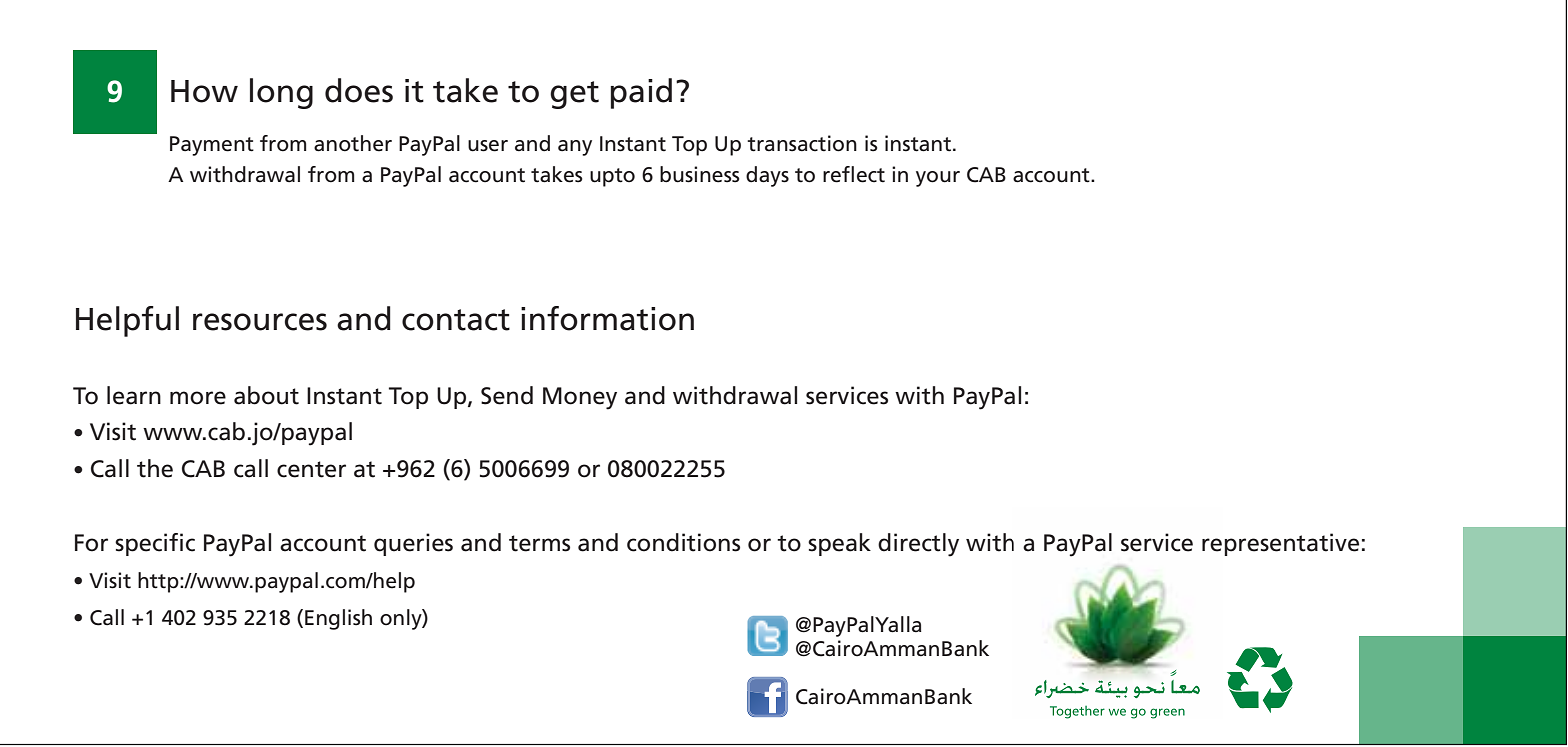 This screenshot has height=747, width=1568. Describe the element at coordinates (1280, 544) in the screenshot. I see `representative` at that location.
